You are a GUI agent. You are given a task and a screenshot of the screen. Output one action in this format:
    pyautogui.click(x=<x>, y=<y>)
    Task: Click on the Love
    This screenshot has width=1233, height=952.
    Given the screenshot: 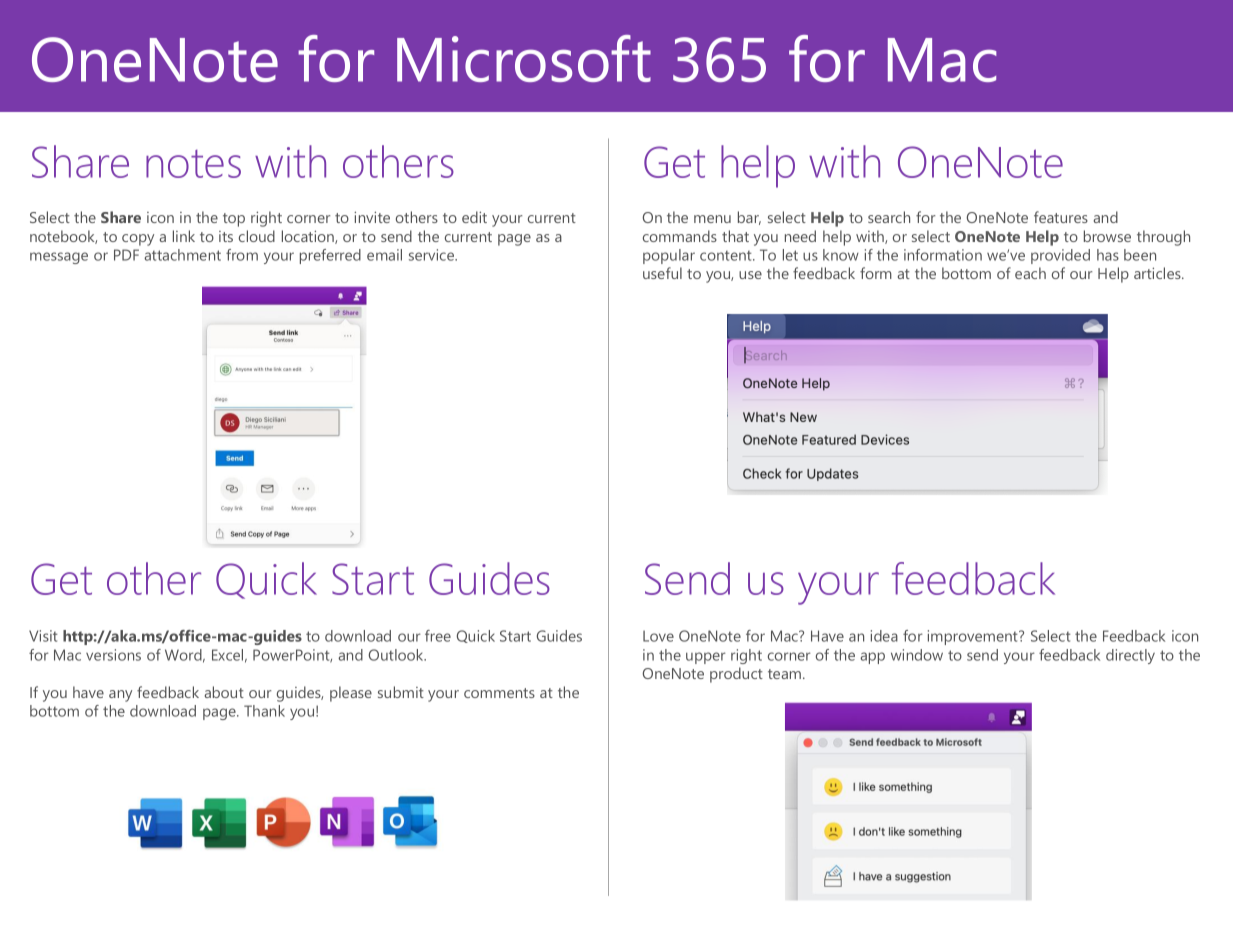 What is the action you would take?
    pyautogui.click(x=658, y=636)
